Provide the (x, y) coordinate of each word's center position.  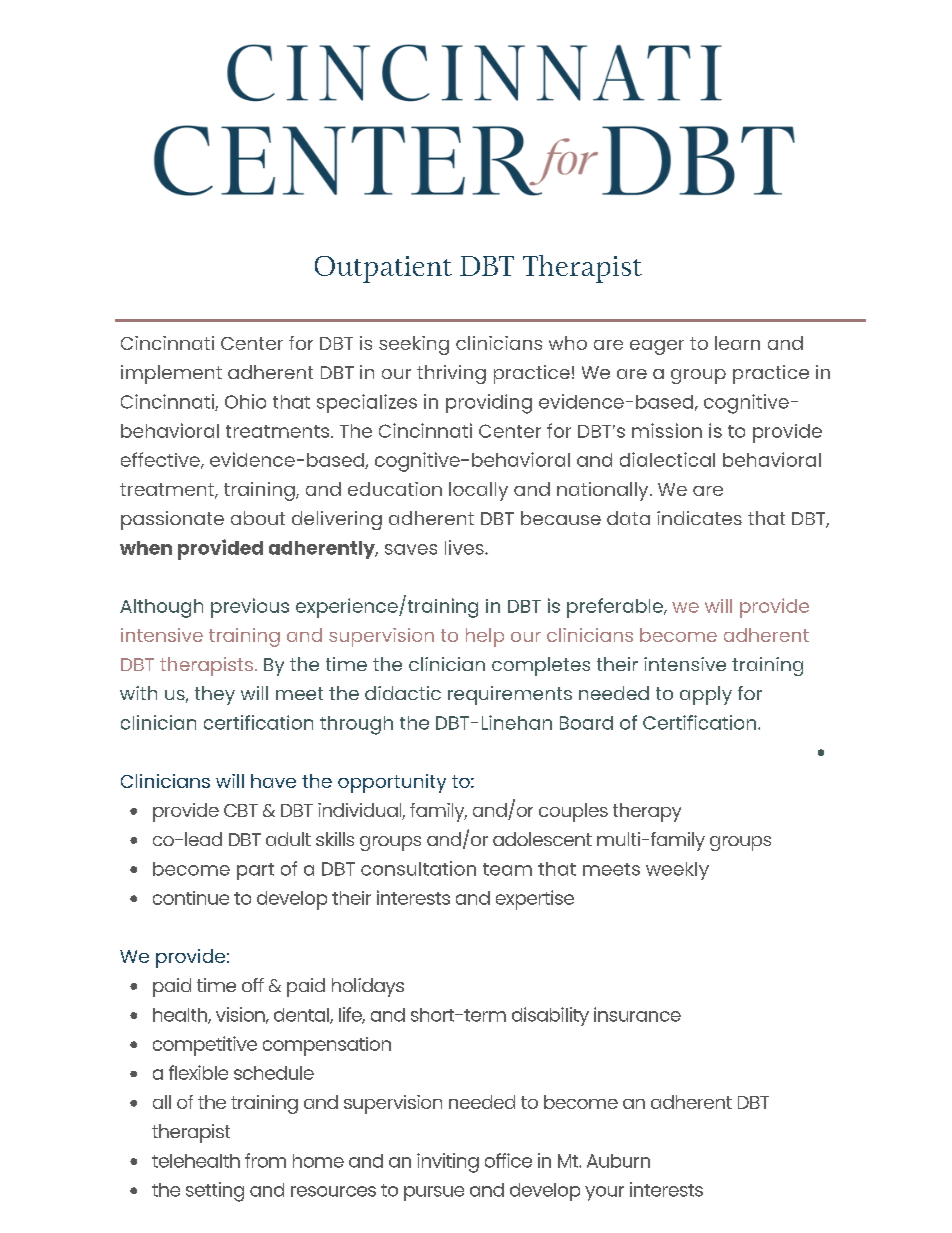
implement (171, 374)
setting (215, 1192)
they (215, 695)
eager (657, 347)
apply (706, 695)
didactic (403, 693)
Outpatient (383, 269)
